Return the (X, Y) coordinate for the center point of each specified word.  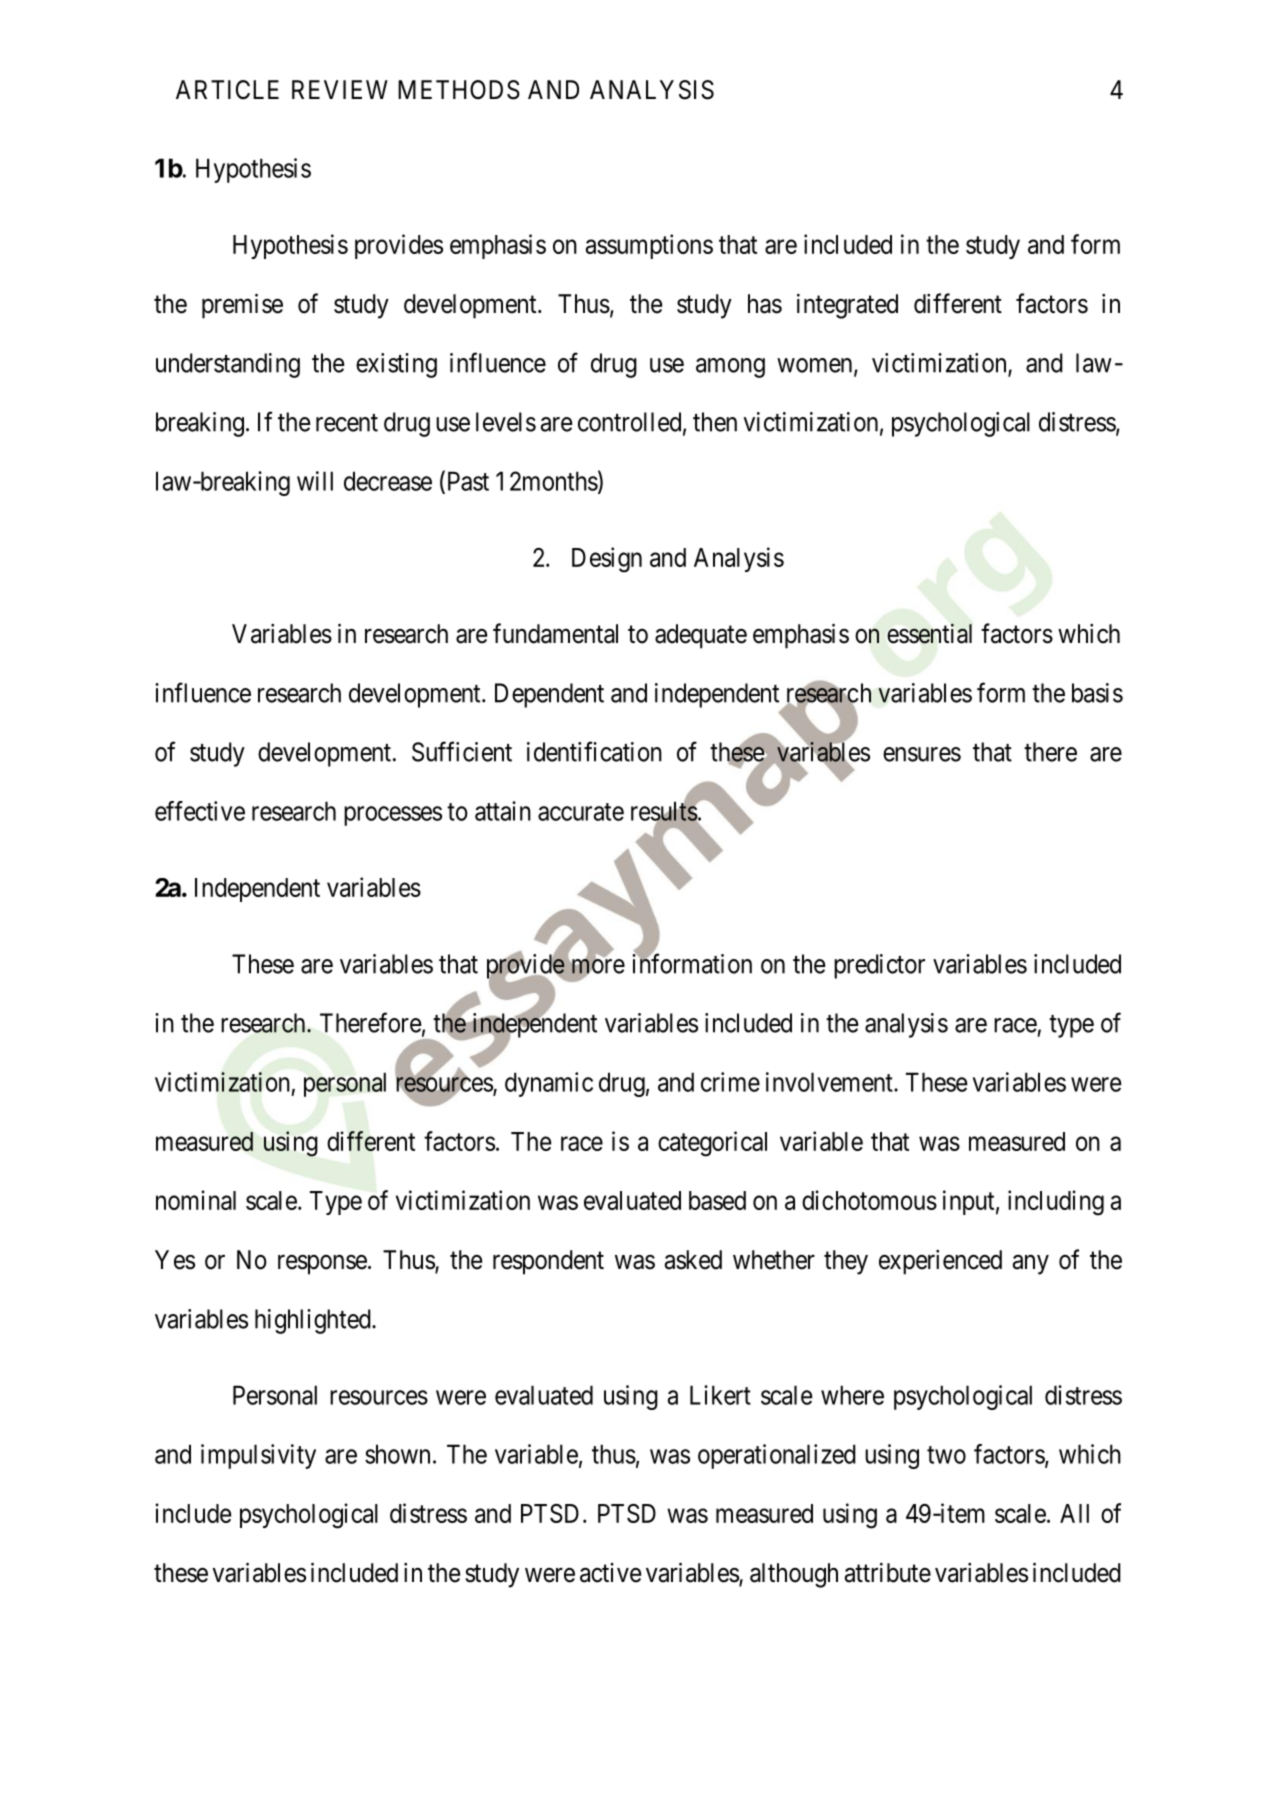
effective (200, 811)
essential (929, 633)
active (610, 1573)
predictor (879, 966)
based (717, 1200)
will (315, 481)
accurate (581, 812)
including (1056, 1203)
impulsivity (258, 1456)
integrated (847, 306)
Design (607, 560)
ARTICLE (227, 90)
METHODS (459, 90)
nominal (196, 1200)
